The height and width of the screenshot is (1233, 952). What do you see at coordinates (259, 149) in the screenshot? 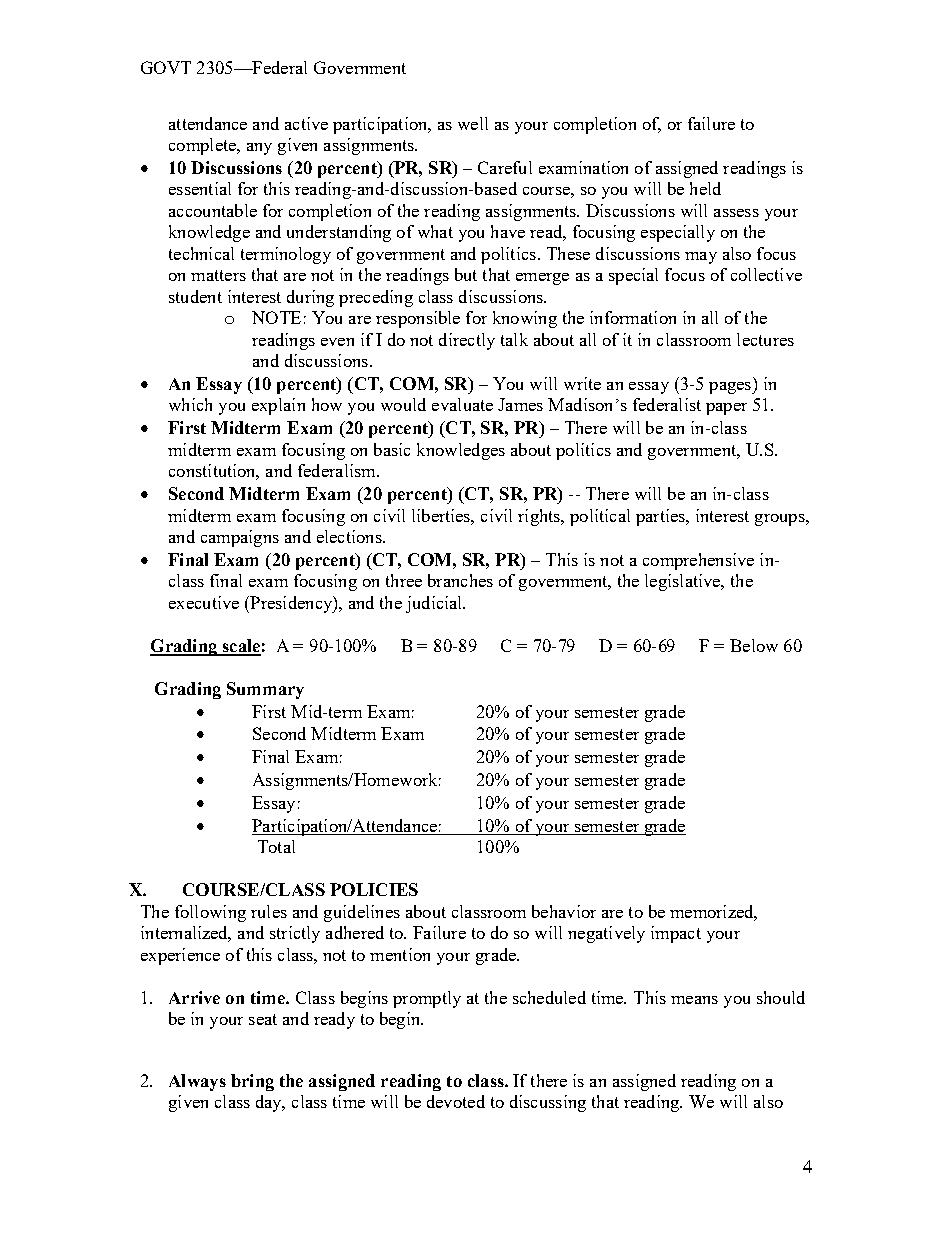
I see `any` at bounding box center [259, 149].
